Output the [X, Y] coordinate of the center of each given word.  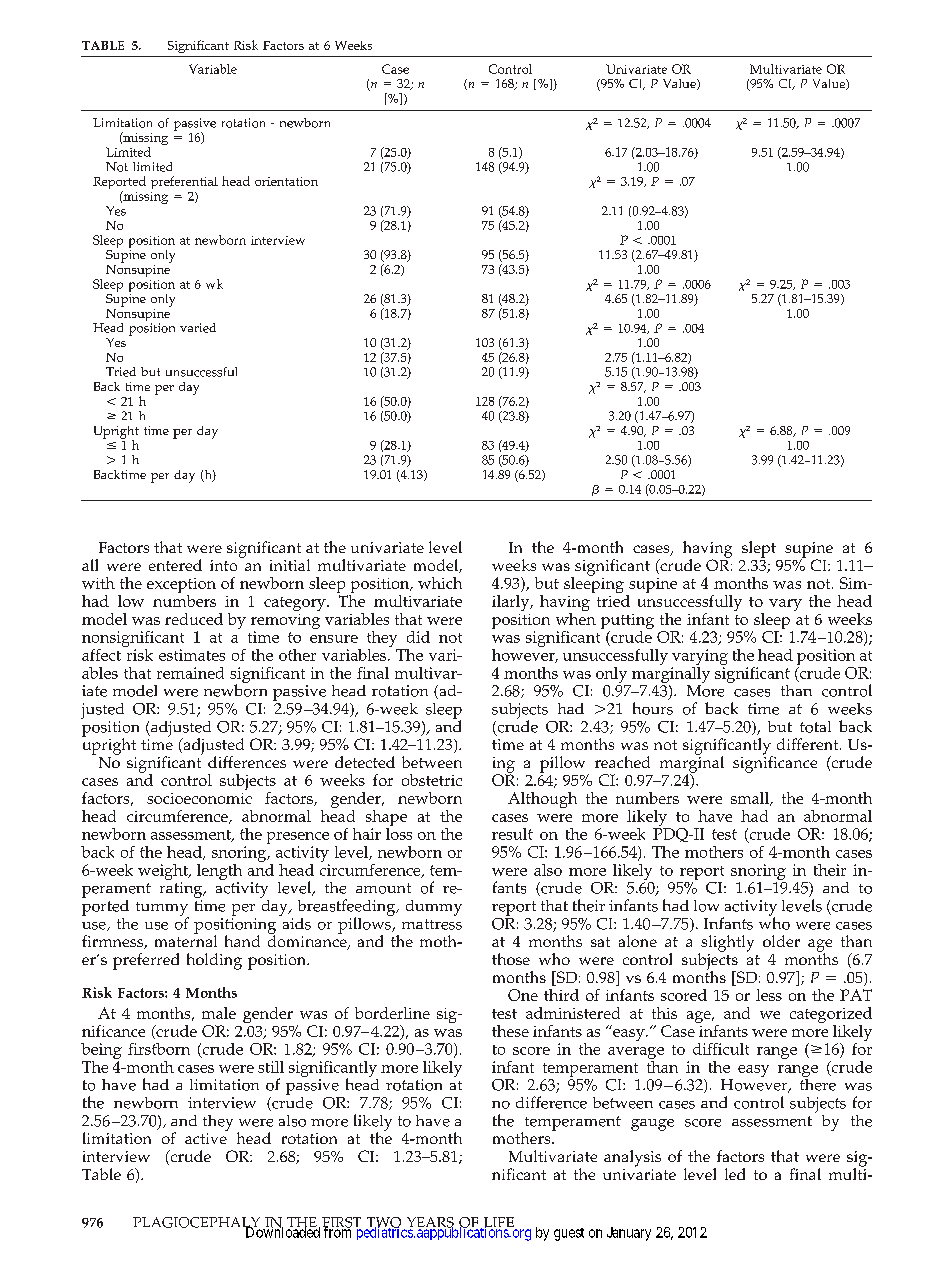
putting [627, 623]
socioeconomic [199, 798]
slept [759, 549]
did [418, 637]
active [206, 1137]
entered [175, 565]
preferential [184, 182]
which [440, 583]
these [510, 1031]
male [219, 1013]
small [751, 799]
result [512, 834]
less [769, 995]
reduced [194, 619]
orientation [286, 181]
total [815, 727]
